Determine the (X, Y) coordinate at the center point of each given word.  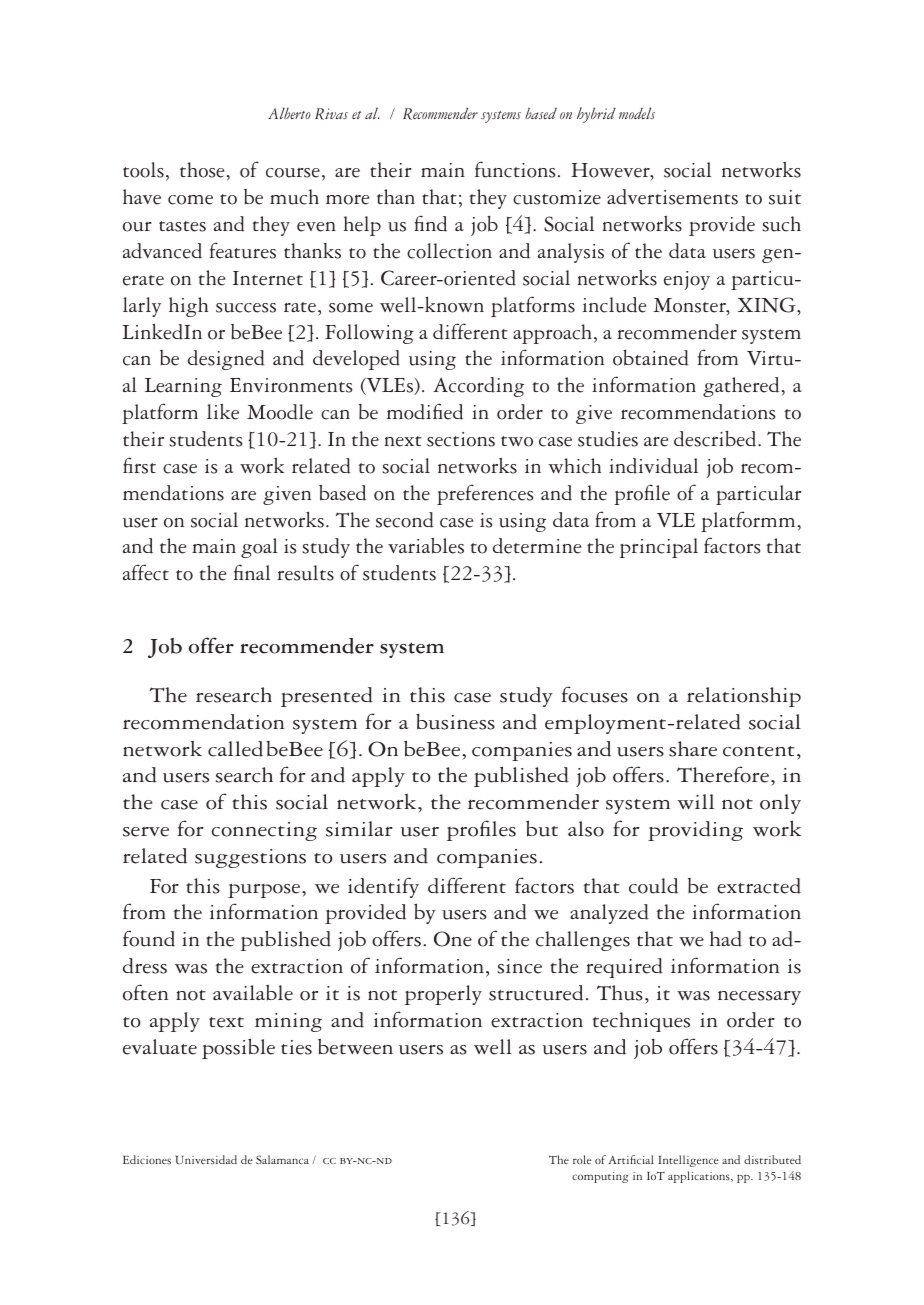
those (202, 170)
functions (515, 169)
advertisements (672, 197)
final (252, 572)
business (455, 721)
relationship (744, 697)
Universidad (206, 1159)
